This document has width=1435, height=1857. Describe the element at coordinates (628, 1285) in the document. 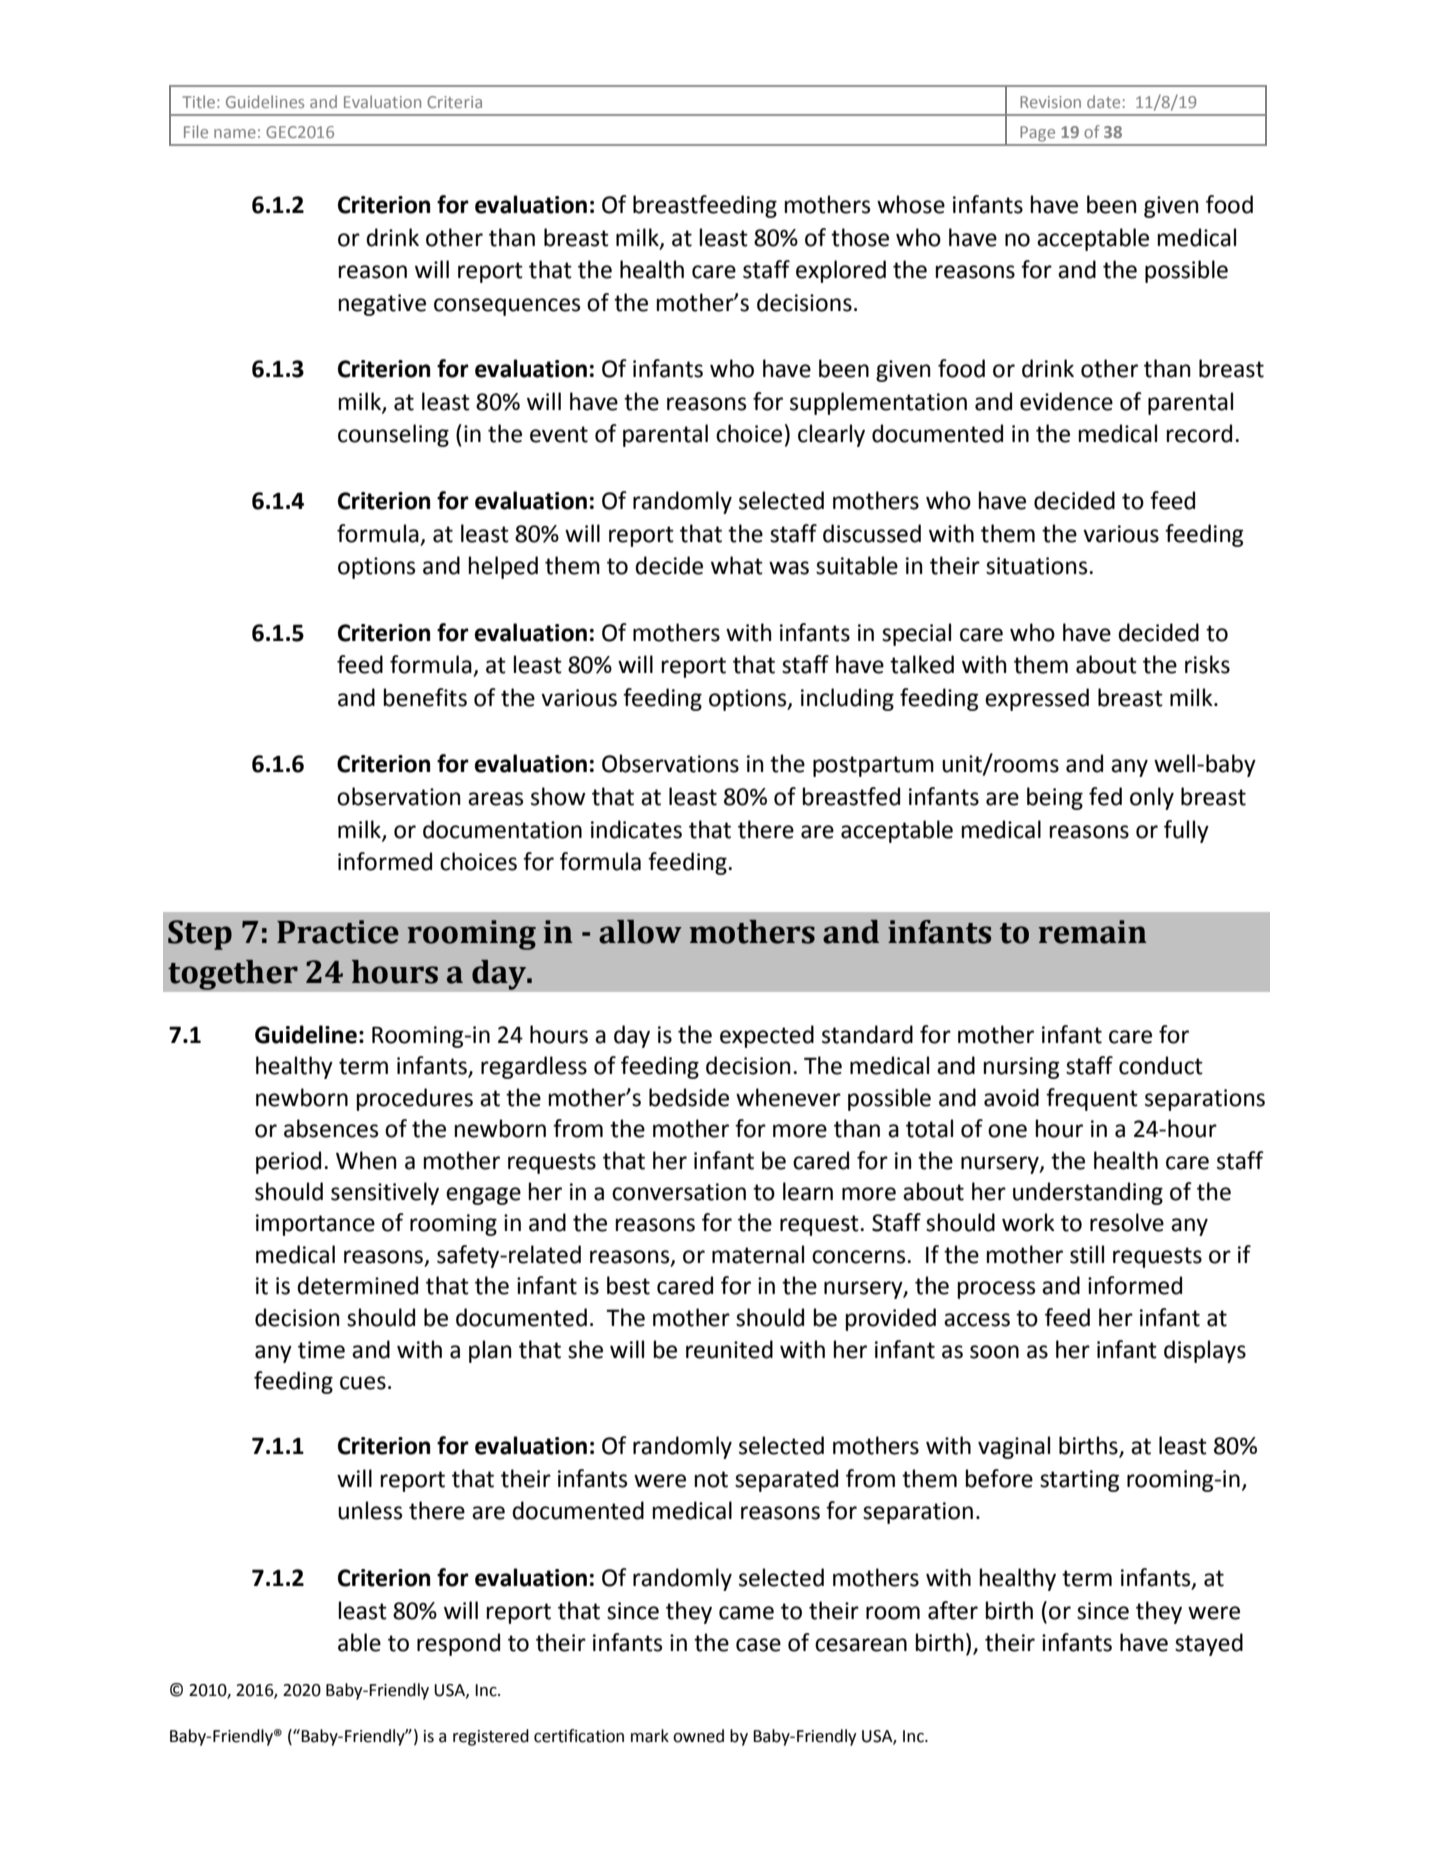

I see `best` at that location.
